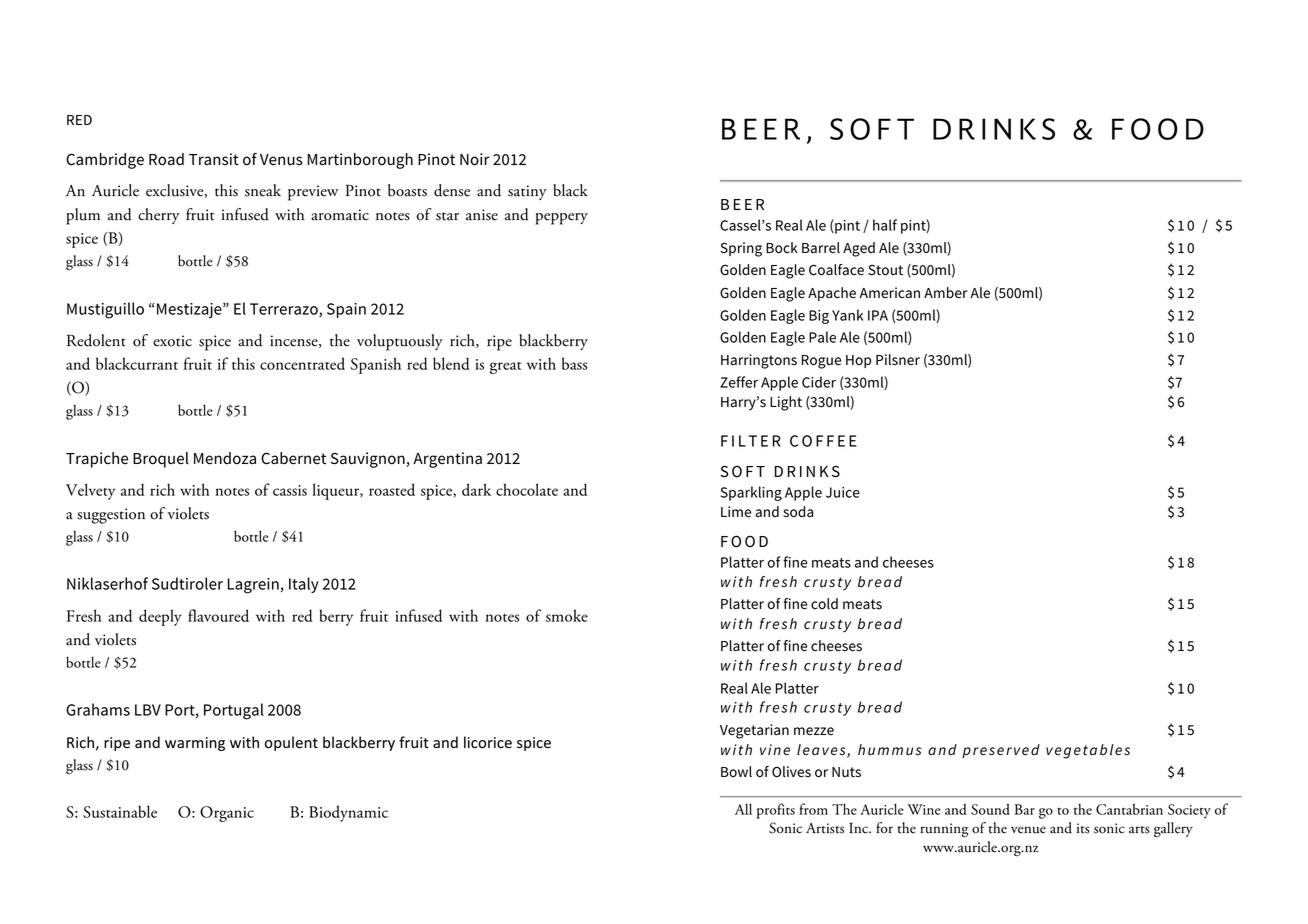 This screenshot has height=924, width=1308. I want to click on peppery, so click(562, 219).
